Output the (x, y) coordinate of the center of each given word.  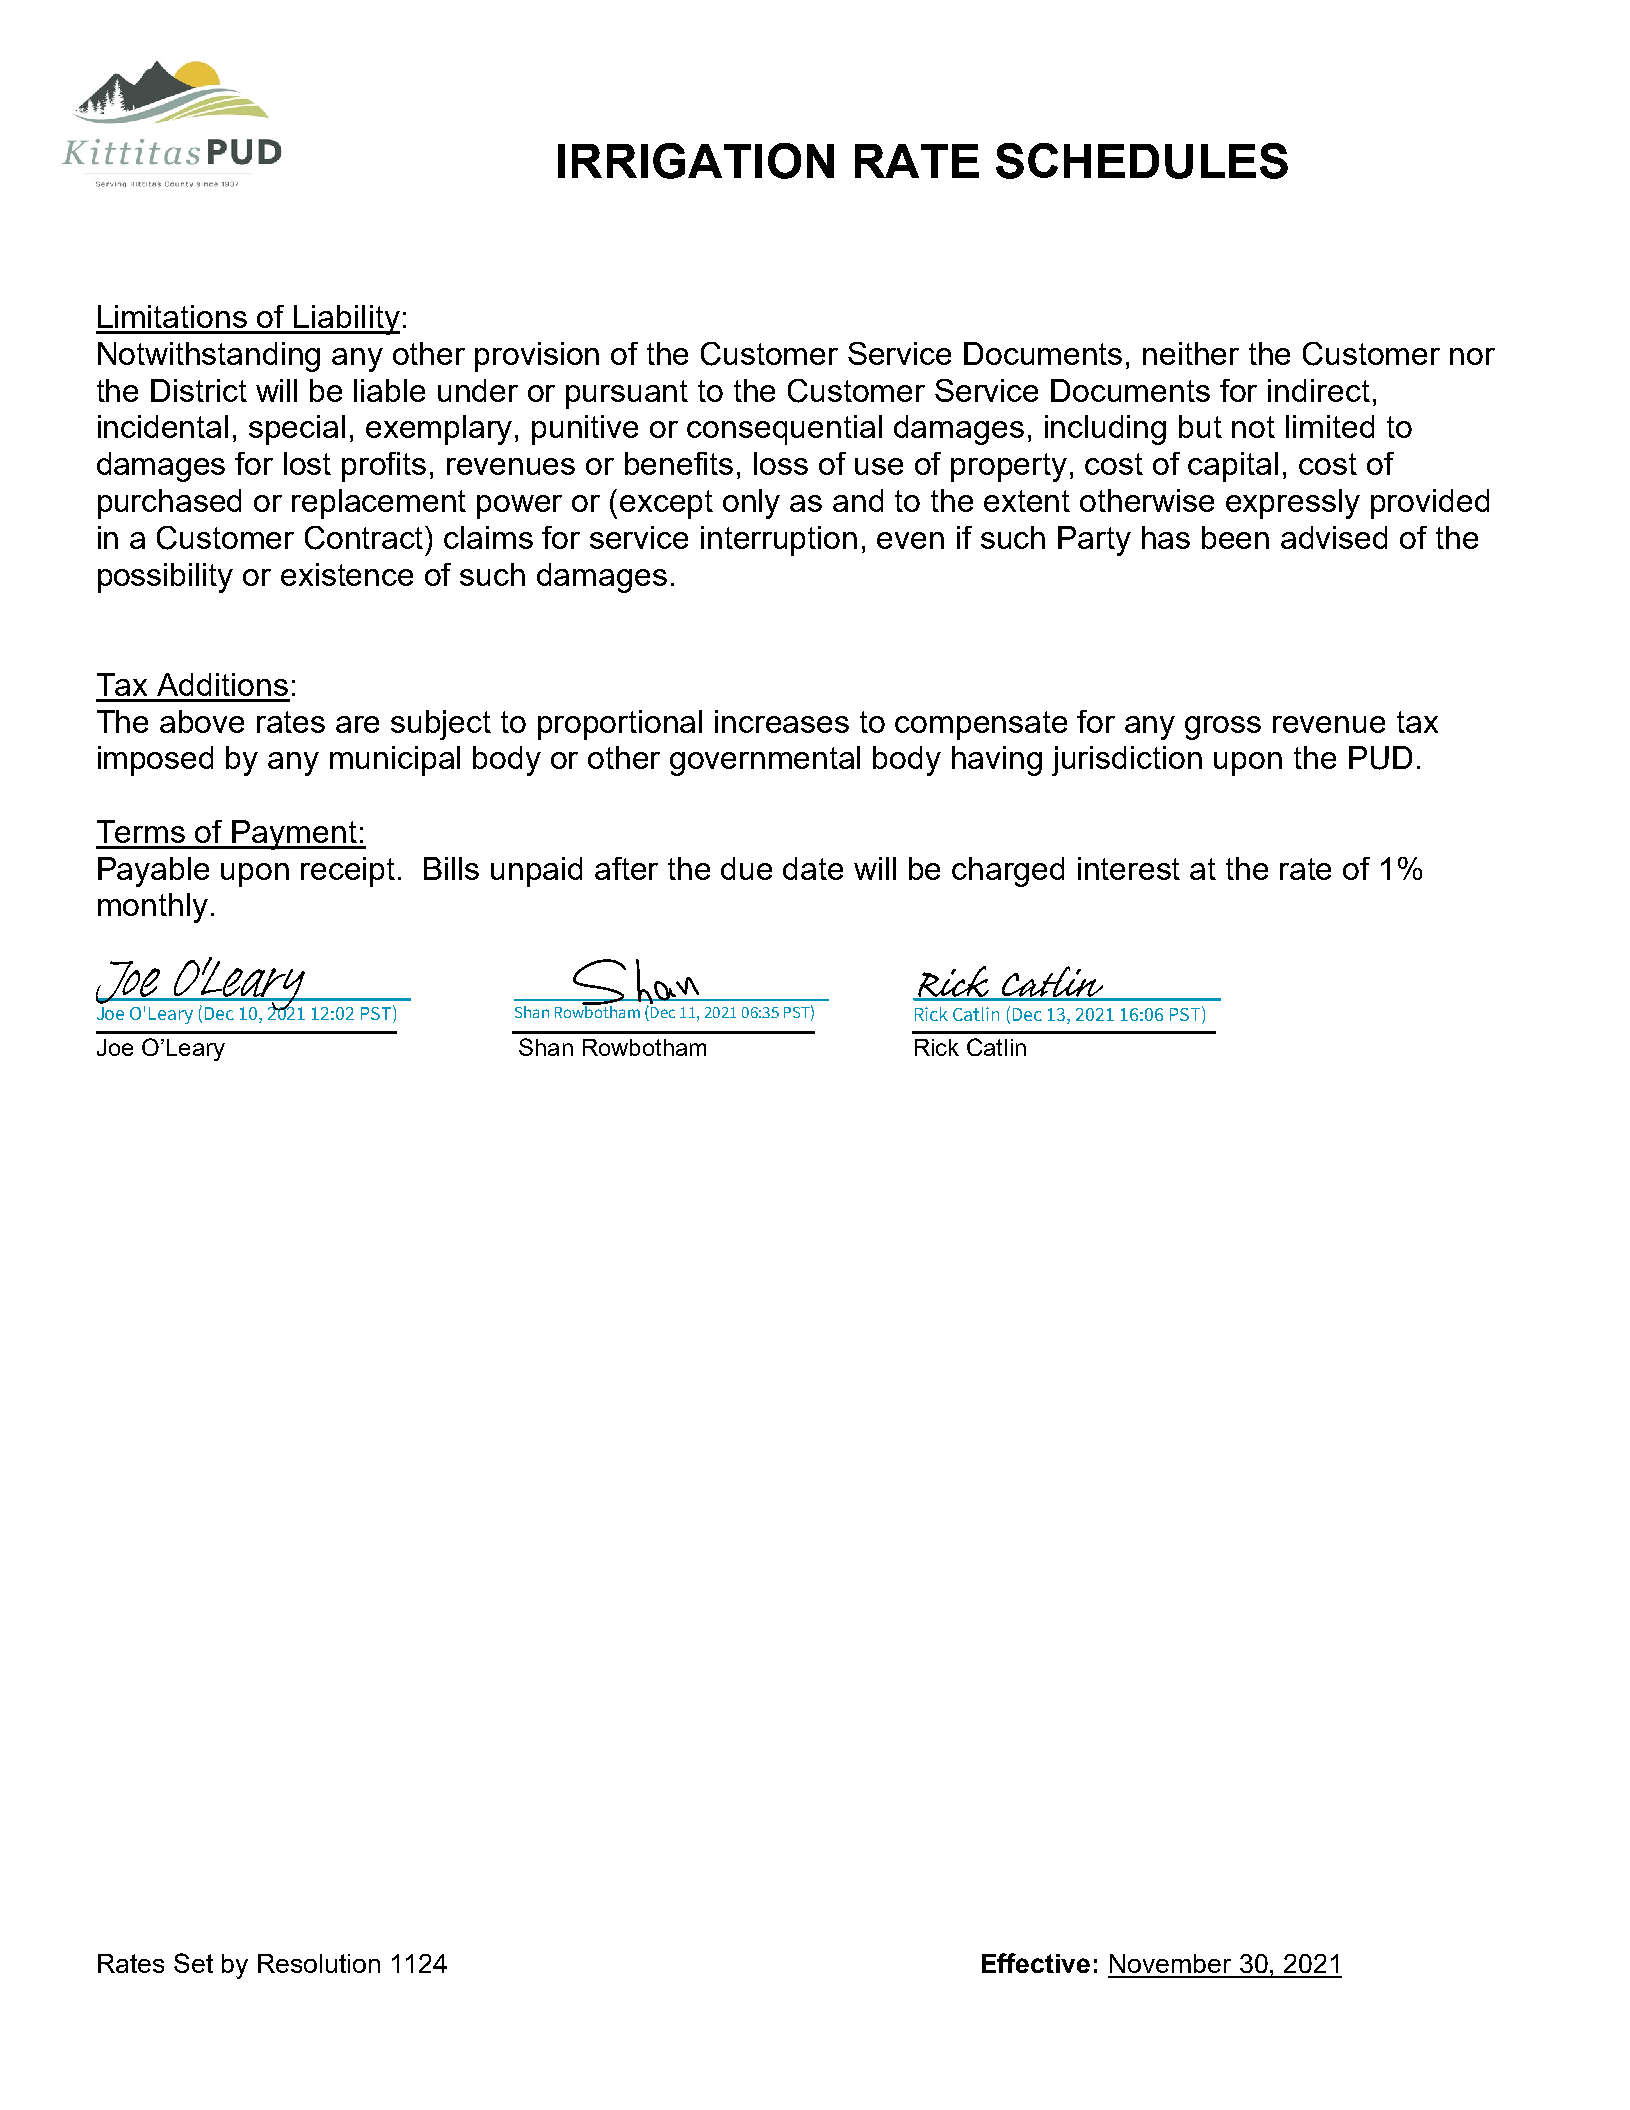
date (813, 868)
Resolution (319, 1963)
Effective (1036, 1963)
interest (1129, 868)
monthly (153, 908)
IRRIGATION (696, 161)
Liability (346, 320)
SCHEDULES (1142, 161)
